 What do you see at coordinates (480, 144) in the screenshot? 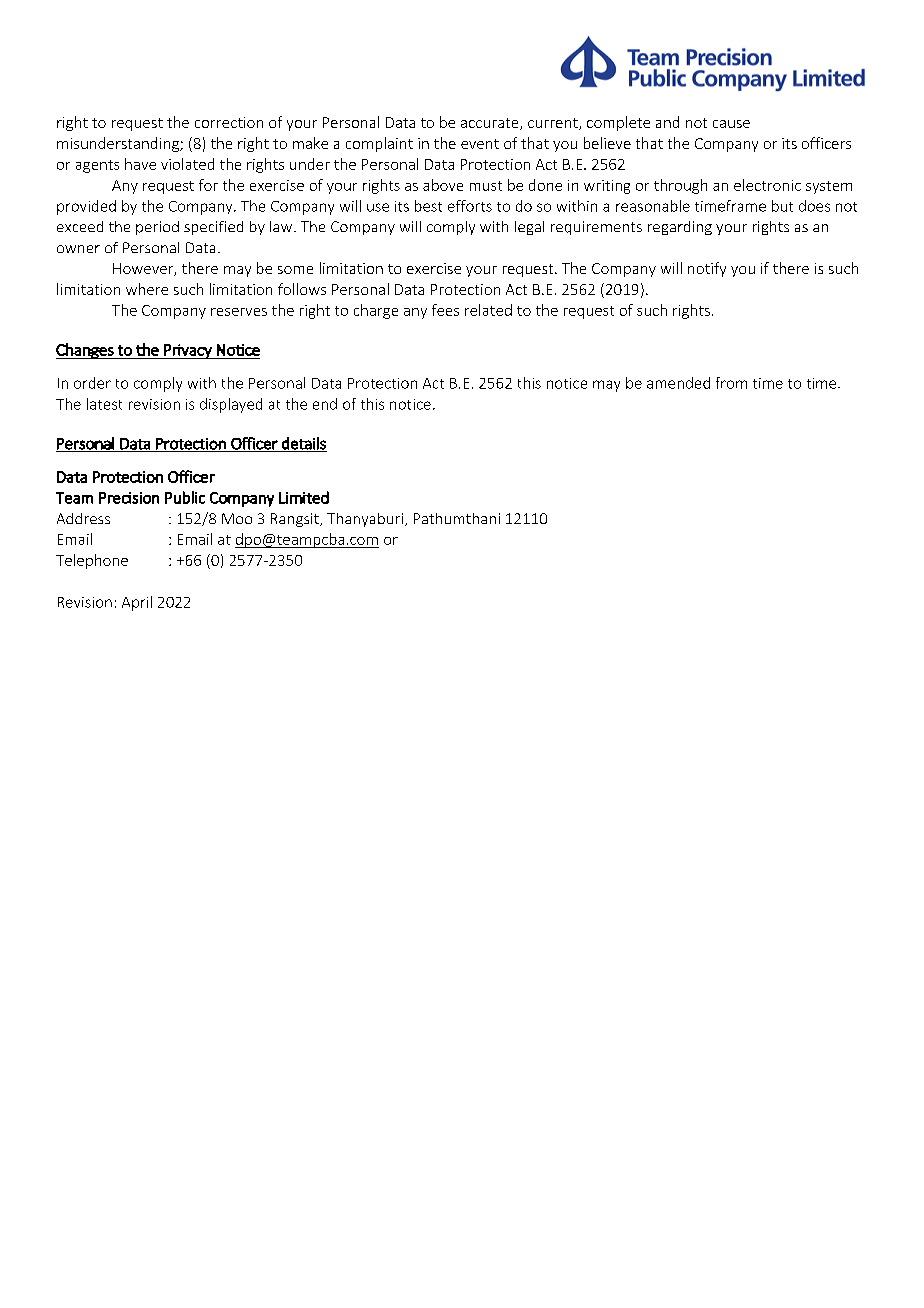
I see `event` at bounding box center [480, 144].
